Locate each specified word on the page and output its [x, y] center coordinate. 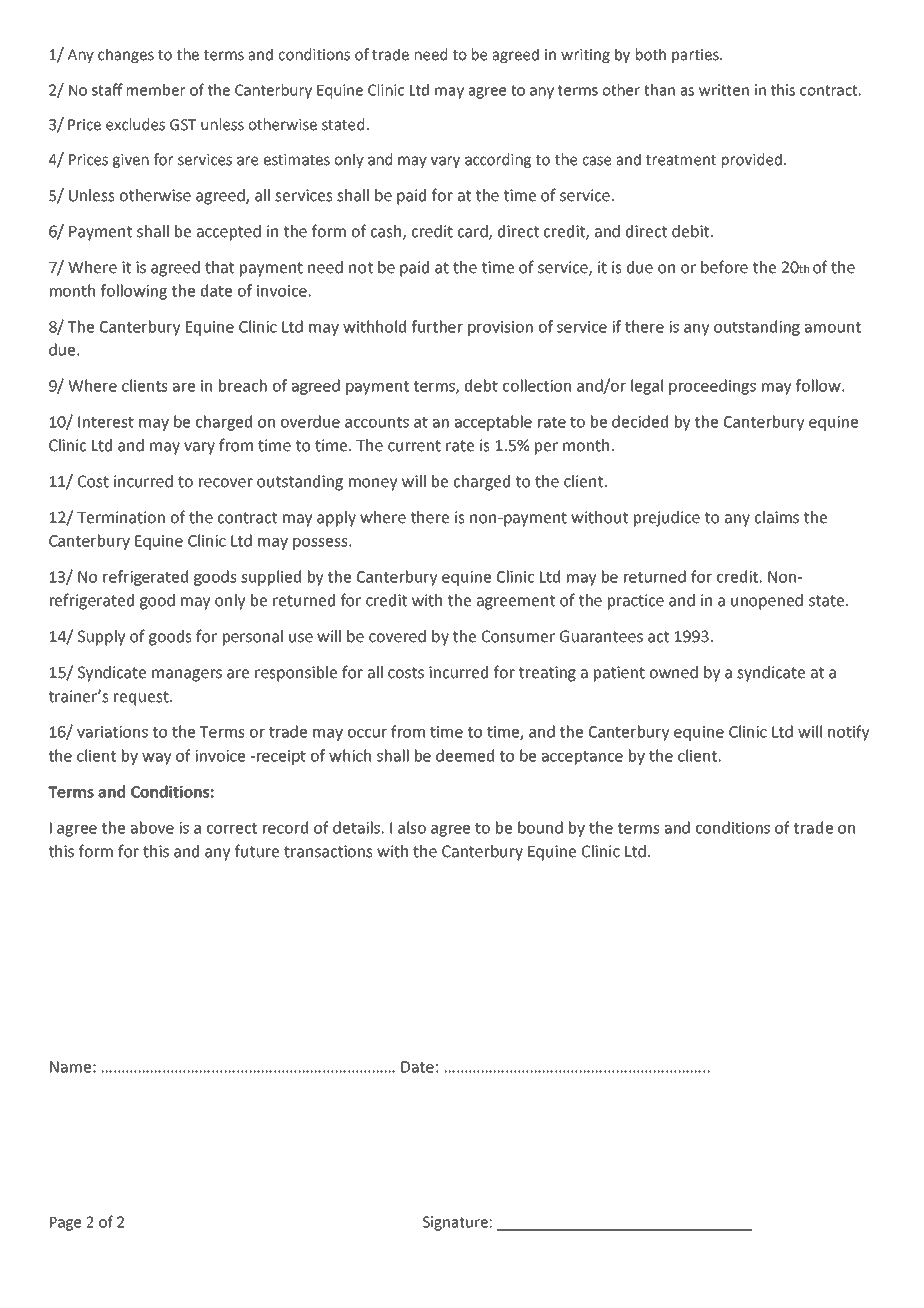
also [412, 827]
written [724, 90]
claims [777, 517]
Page [65, 1224]
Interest [106, 422]
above [152, 827]
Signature [455, 1223]
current [414, 446]
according [498, 160]
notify [848, 733]
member [156, 90]
